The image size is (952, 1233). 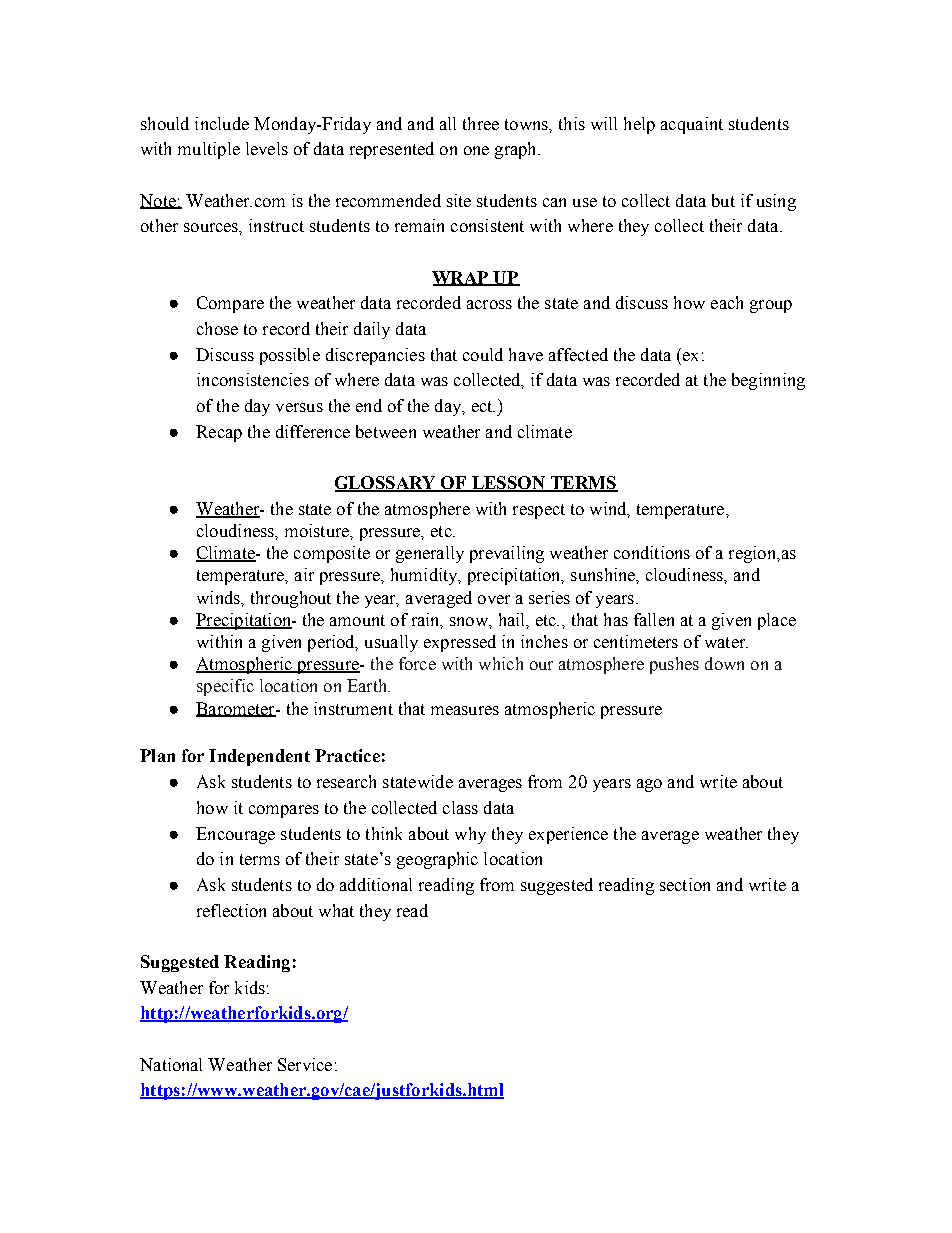 I want to click on over, so click(x=494, y=599).
